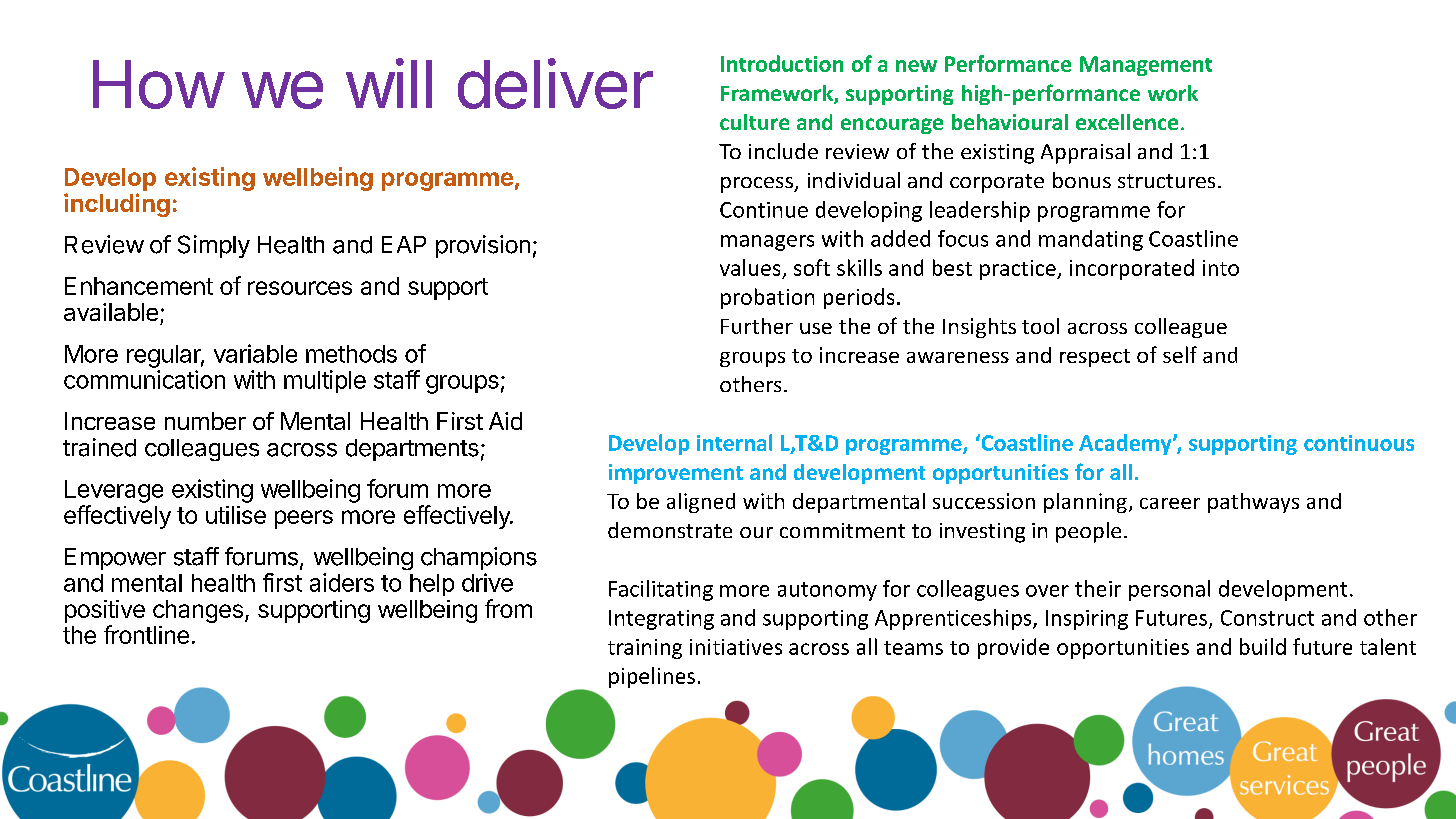  Describe the element at coordinates (782, 63) in the screenshot. I see `Introduction` at that location.
